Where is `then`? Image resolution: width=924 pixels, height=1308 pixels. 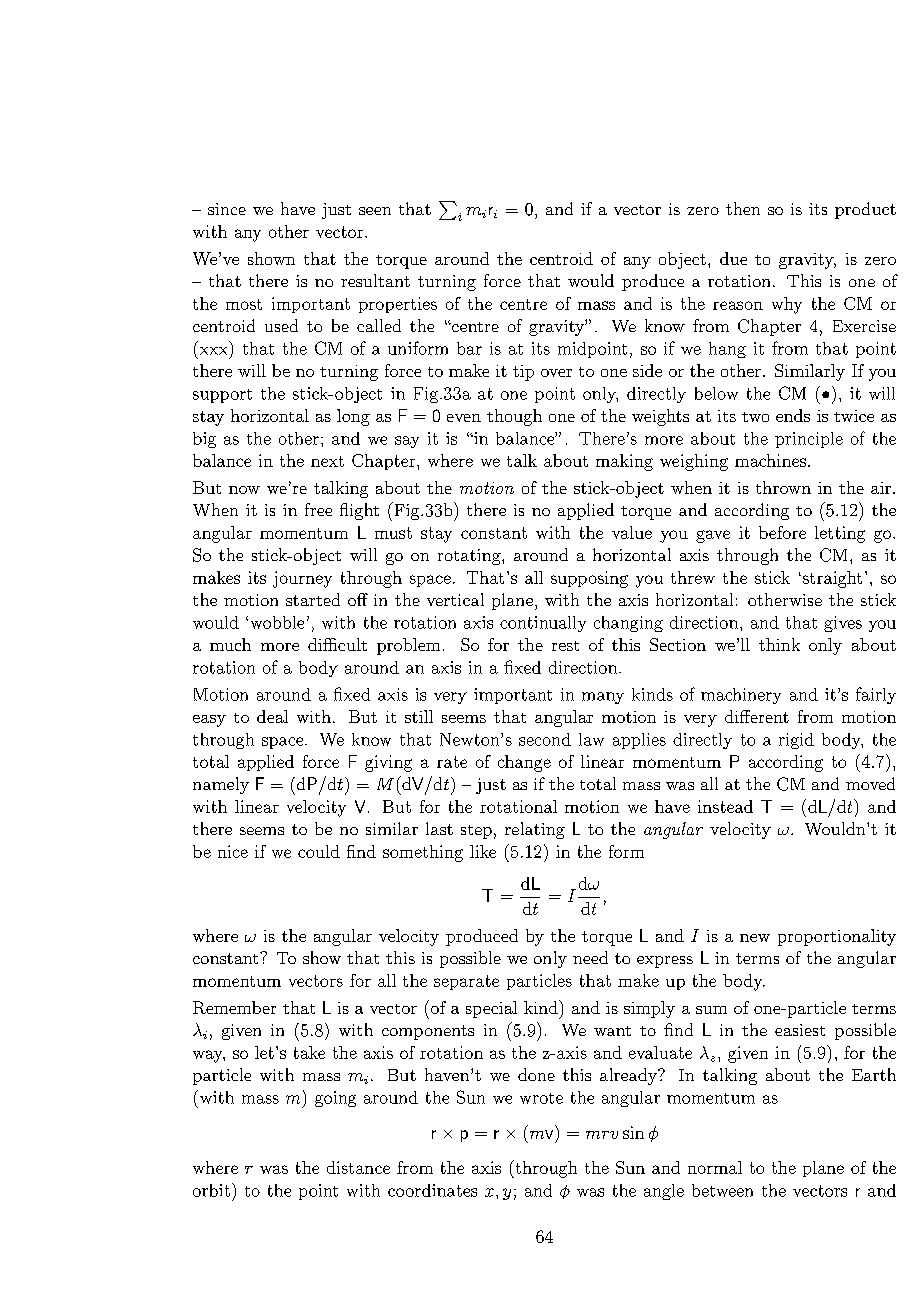 then is located at coordinates (743, 208).
